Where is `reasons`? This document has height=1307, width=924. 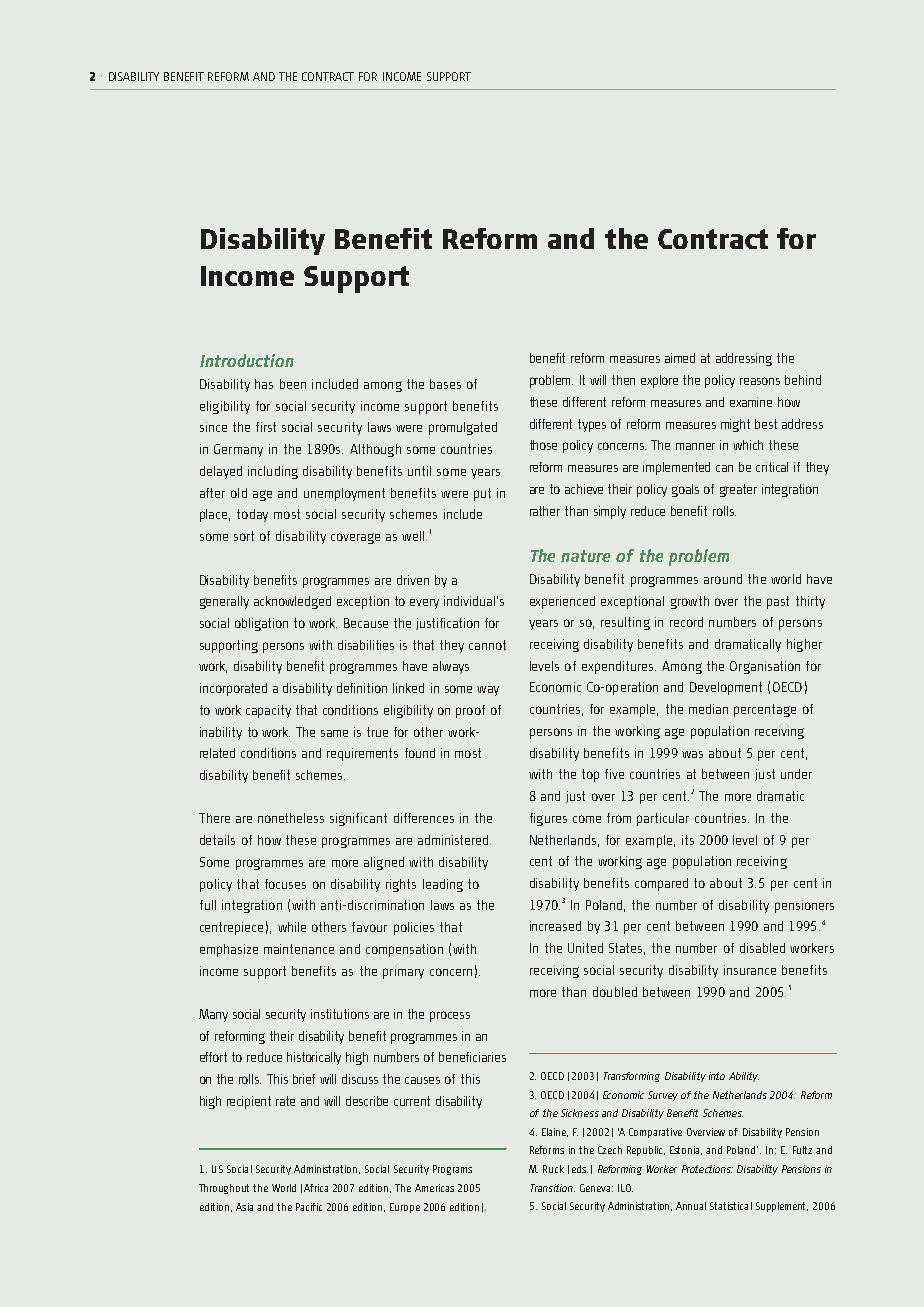
reasons is located at coordinates (760, 381).
